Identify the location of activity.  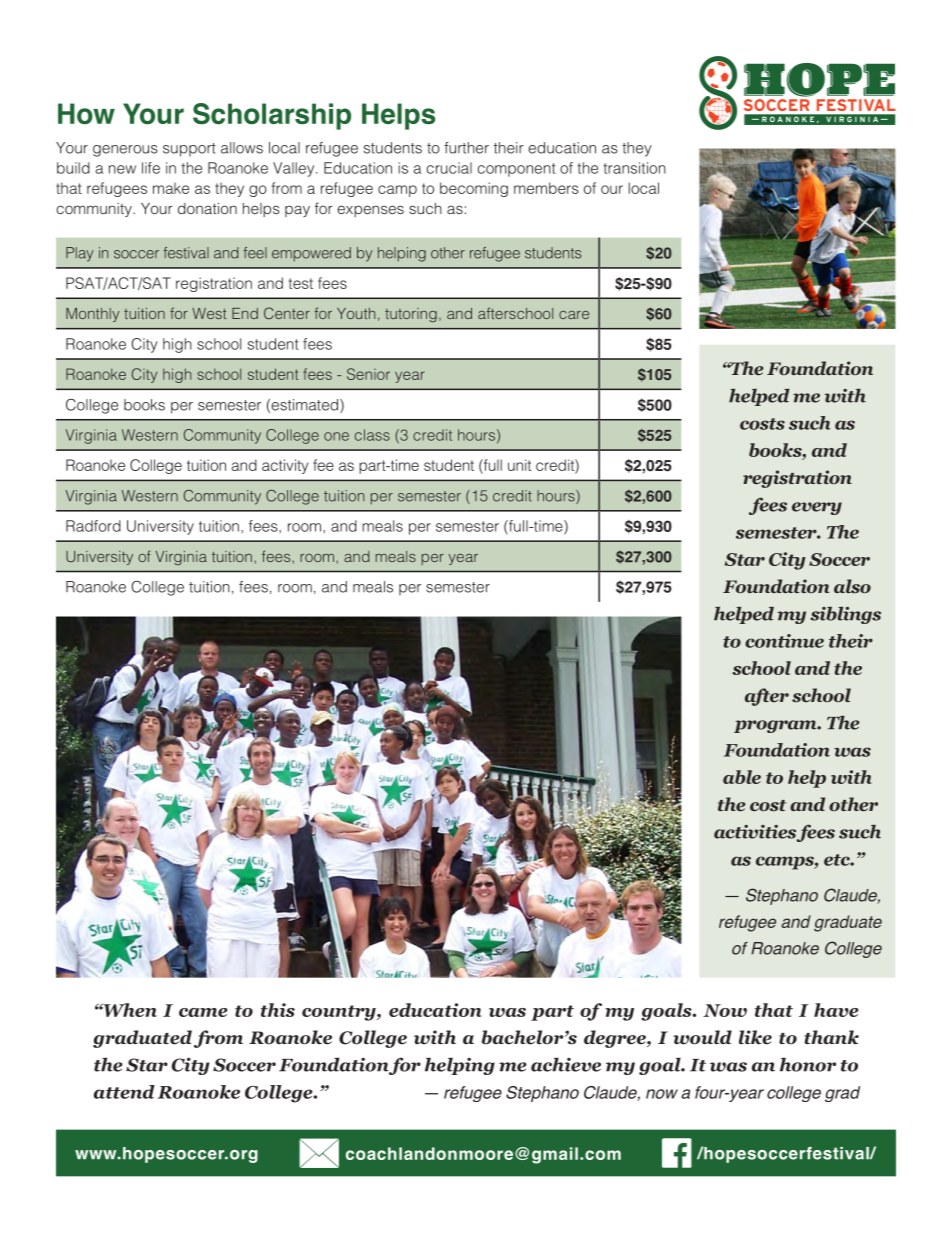
(285, 466).
